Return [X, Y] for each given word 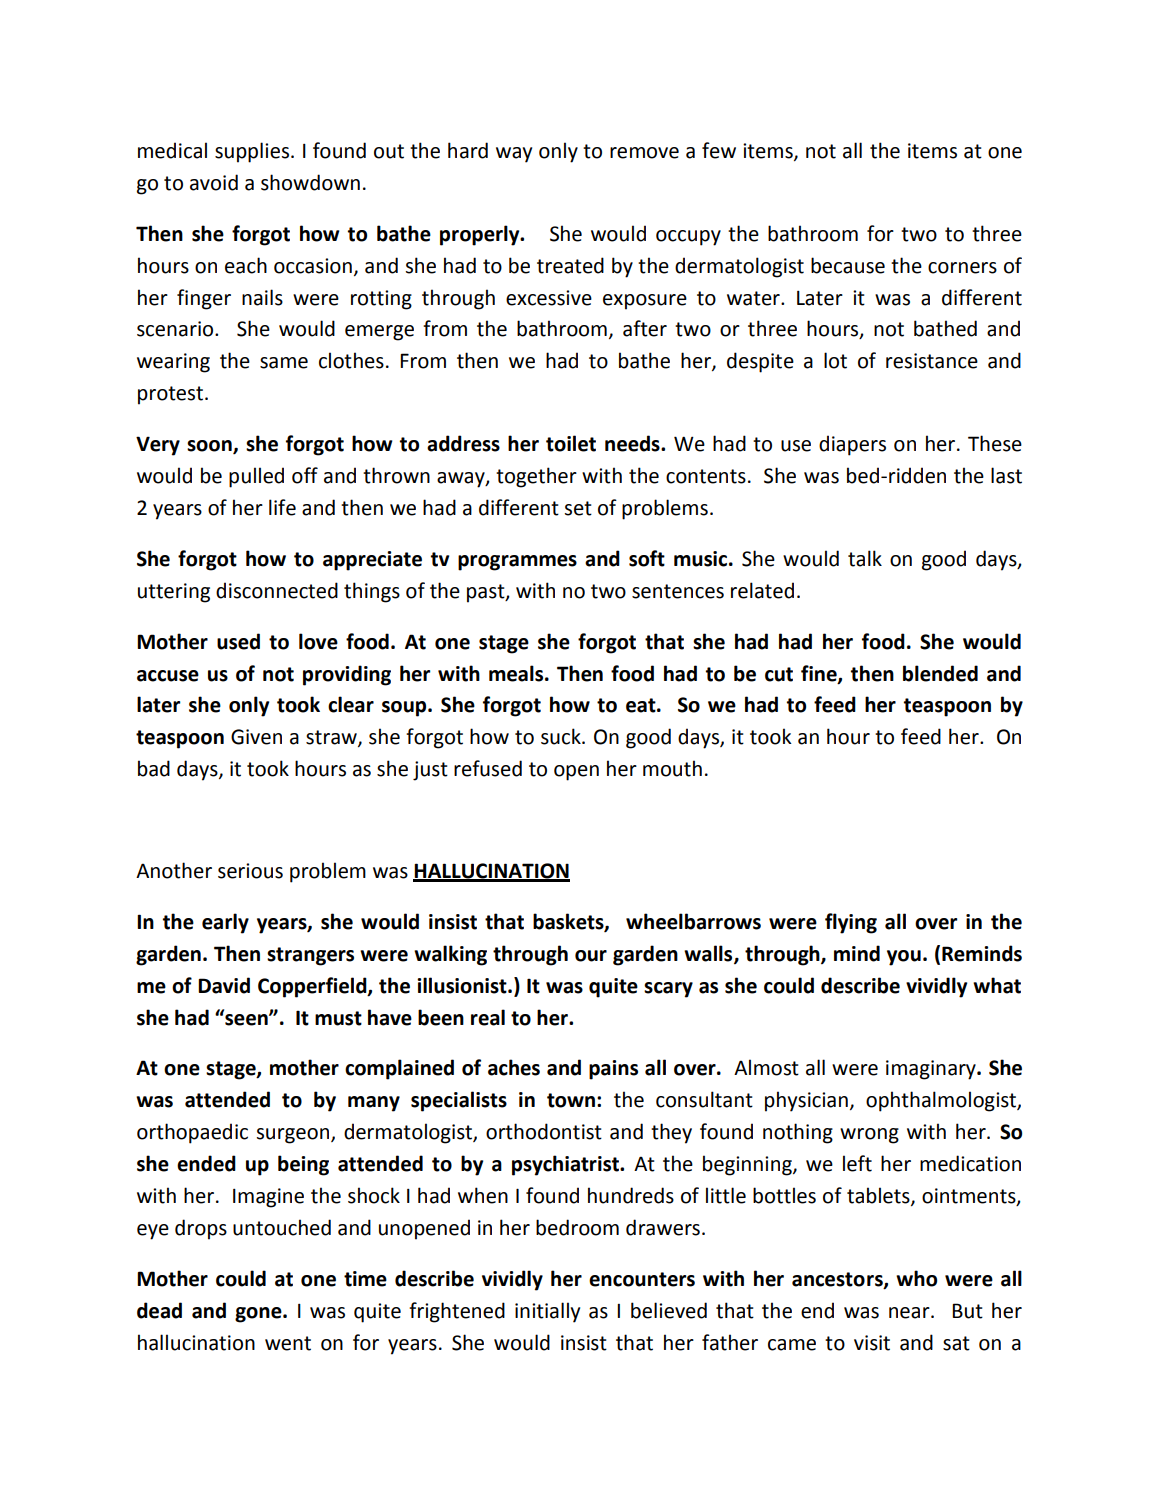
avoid [214, 182]
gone [259, 1315]
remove [644, 153]
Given [256, 737]
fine [820, 674]
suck [562, 736]
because [848, 265]
